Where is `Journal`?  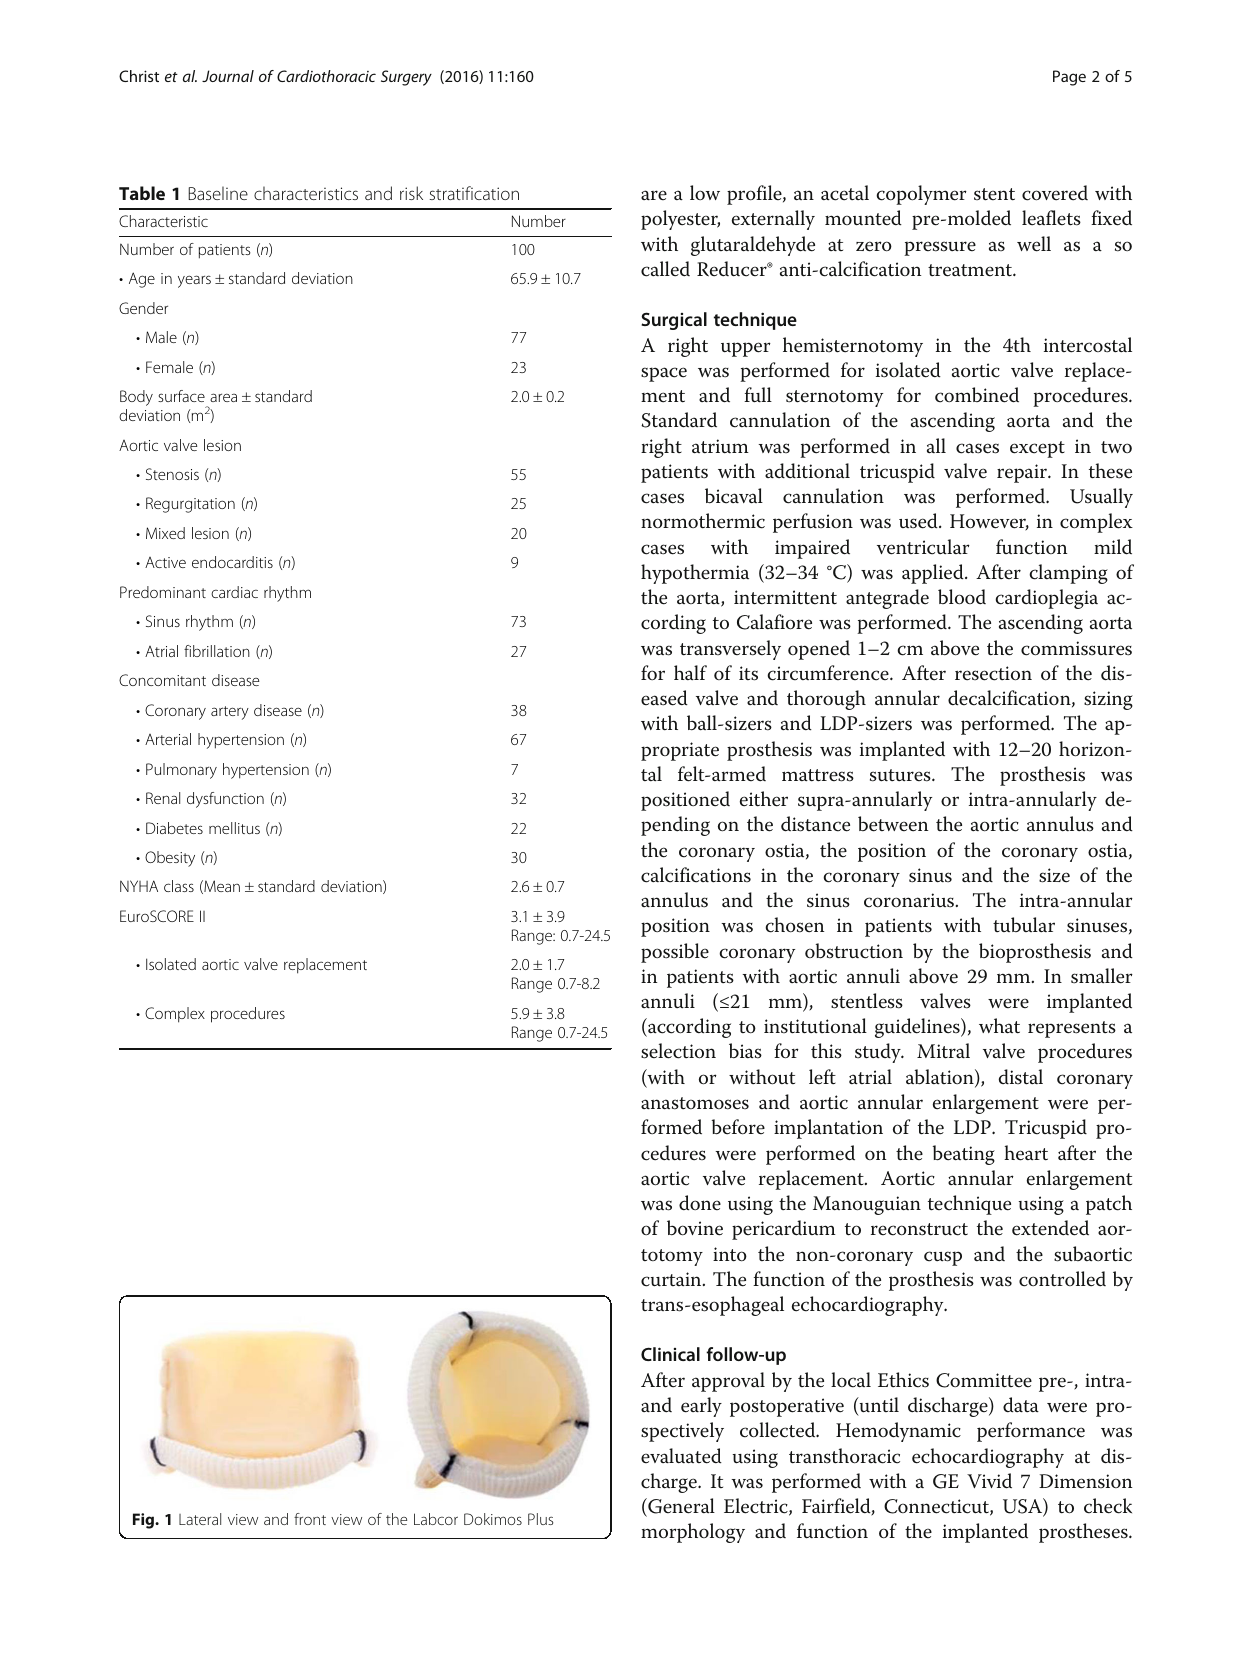 Journal is located at coordinates (228, 76).
